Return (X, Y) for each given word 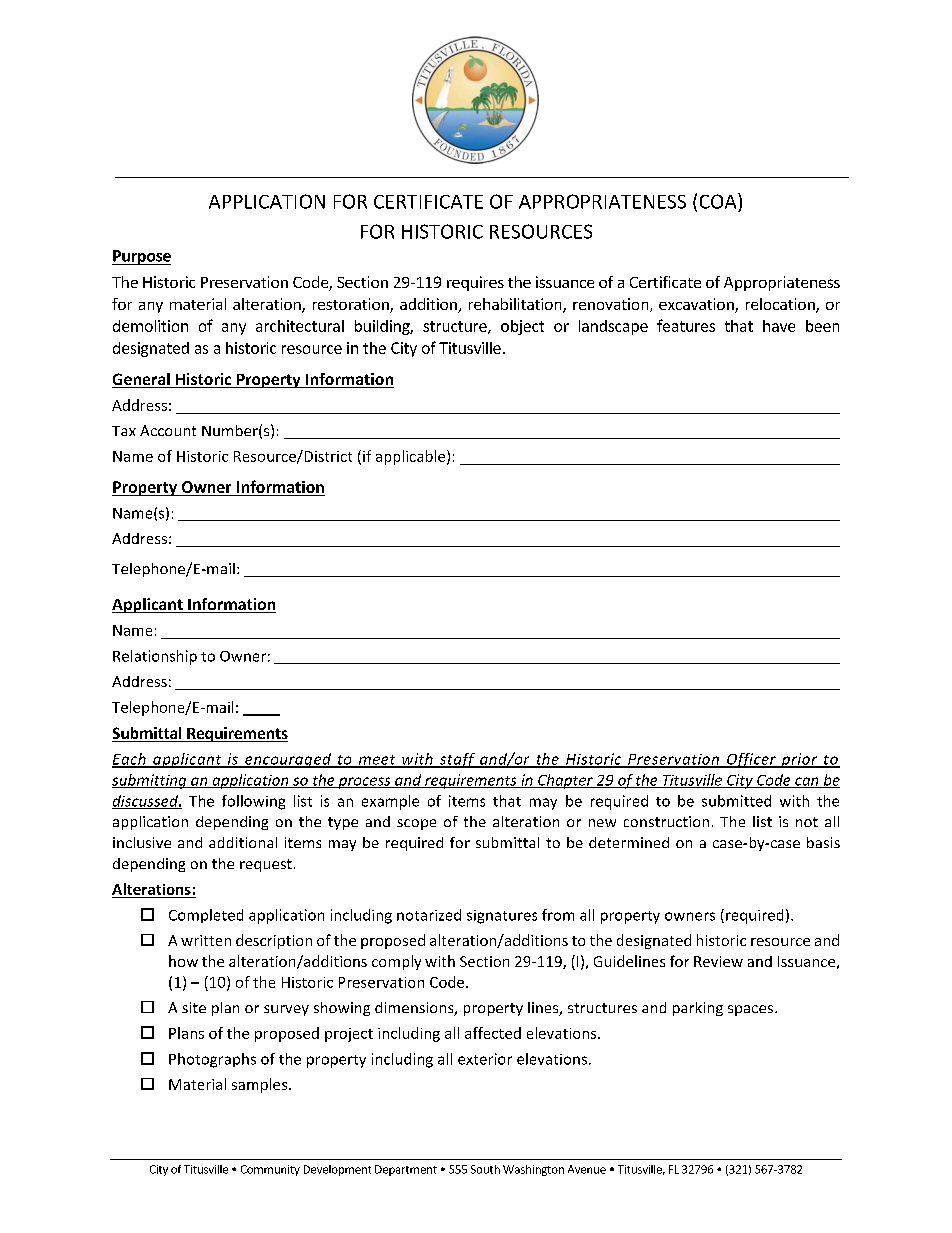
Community (270, 1170)
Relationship (155, 657)
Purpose (141, 257)
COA (719, 201)
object (522, 327)
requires (475, 283)
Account (168, 430)
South (485, 1169)
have (779, 326)
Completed (206, 916)
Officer (751, 760)
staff (457, 760)
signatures (502, 917)
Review (718, 961)
